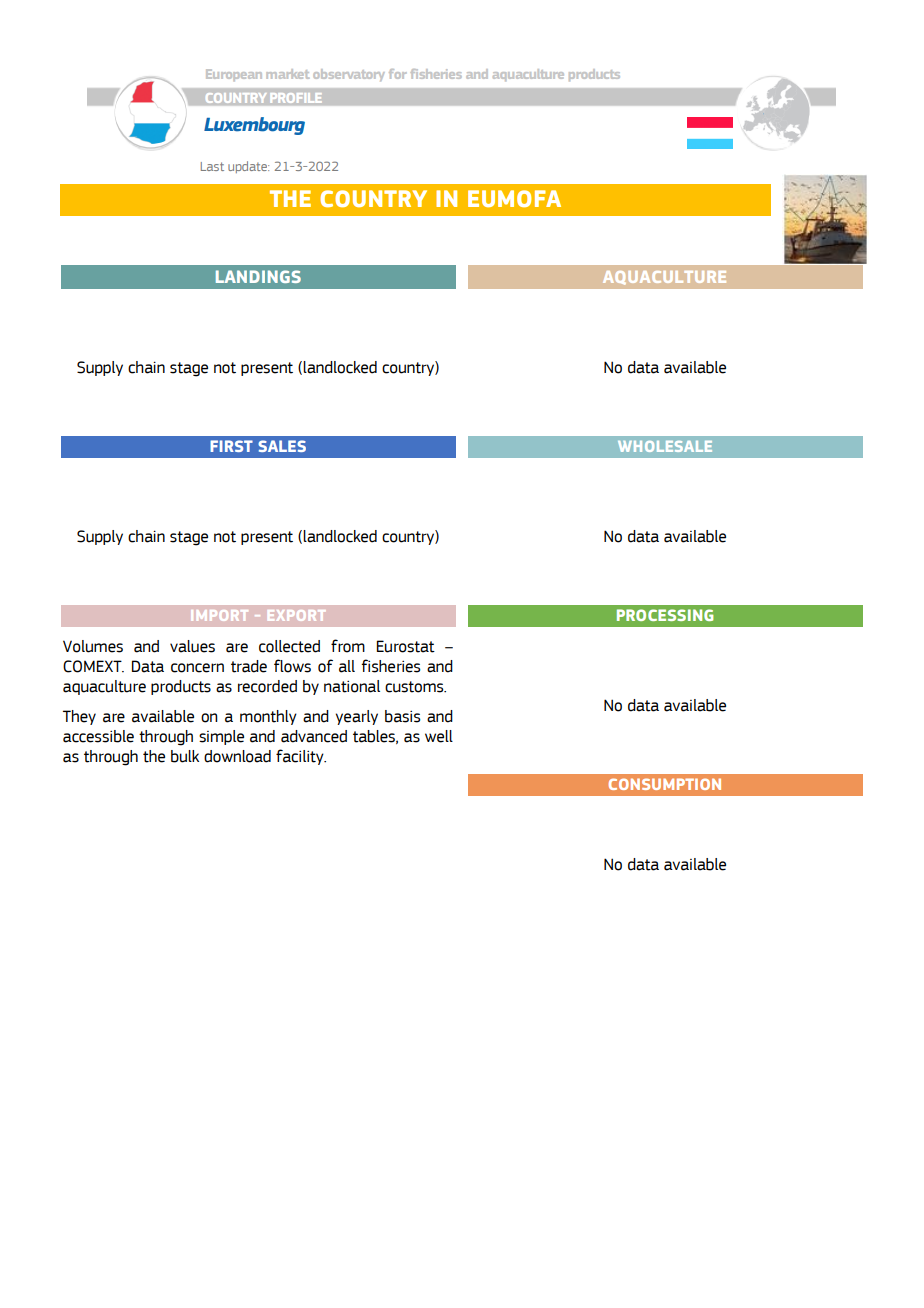 This screenshot has width=924, height=1308. What do you see at coordinates (258, 276) in the screenshot?
I see `LANDINGS` at bounding box center [258, 276].
